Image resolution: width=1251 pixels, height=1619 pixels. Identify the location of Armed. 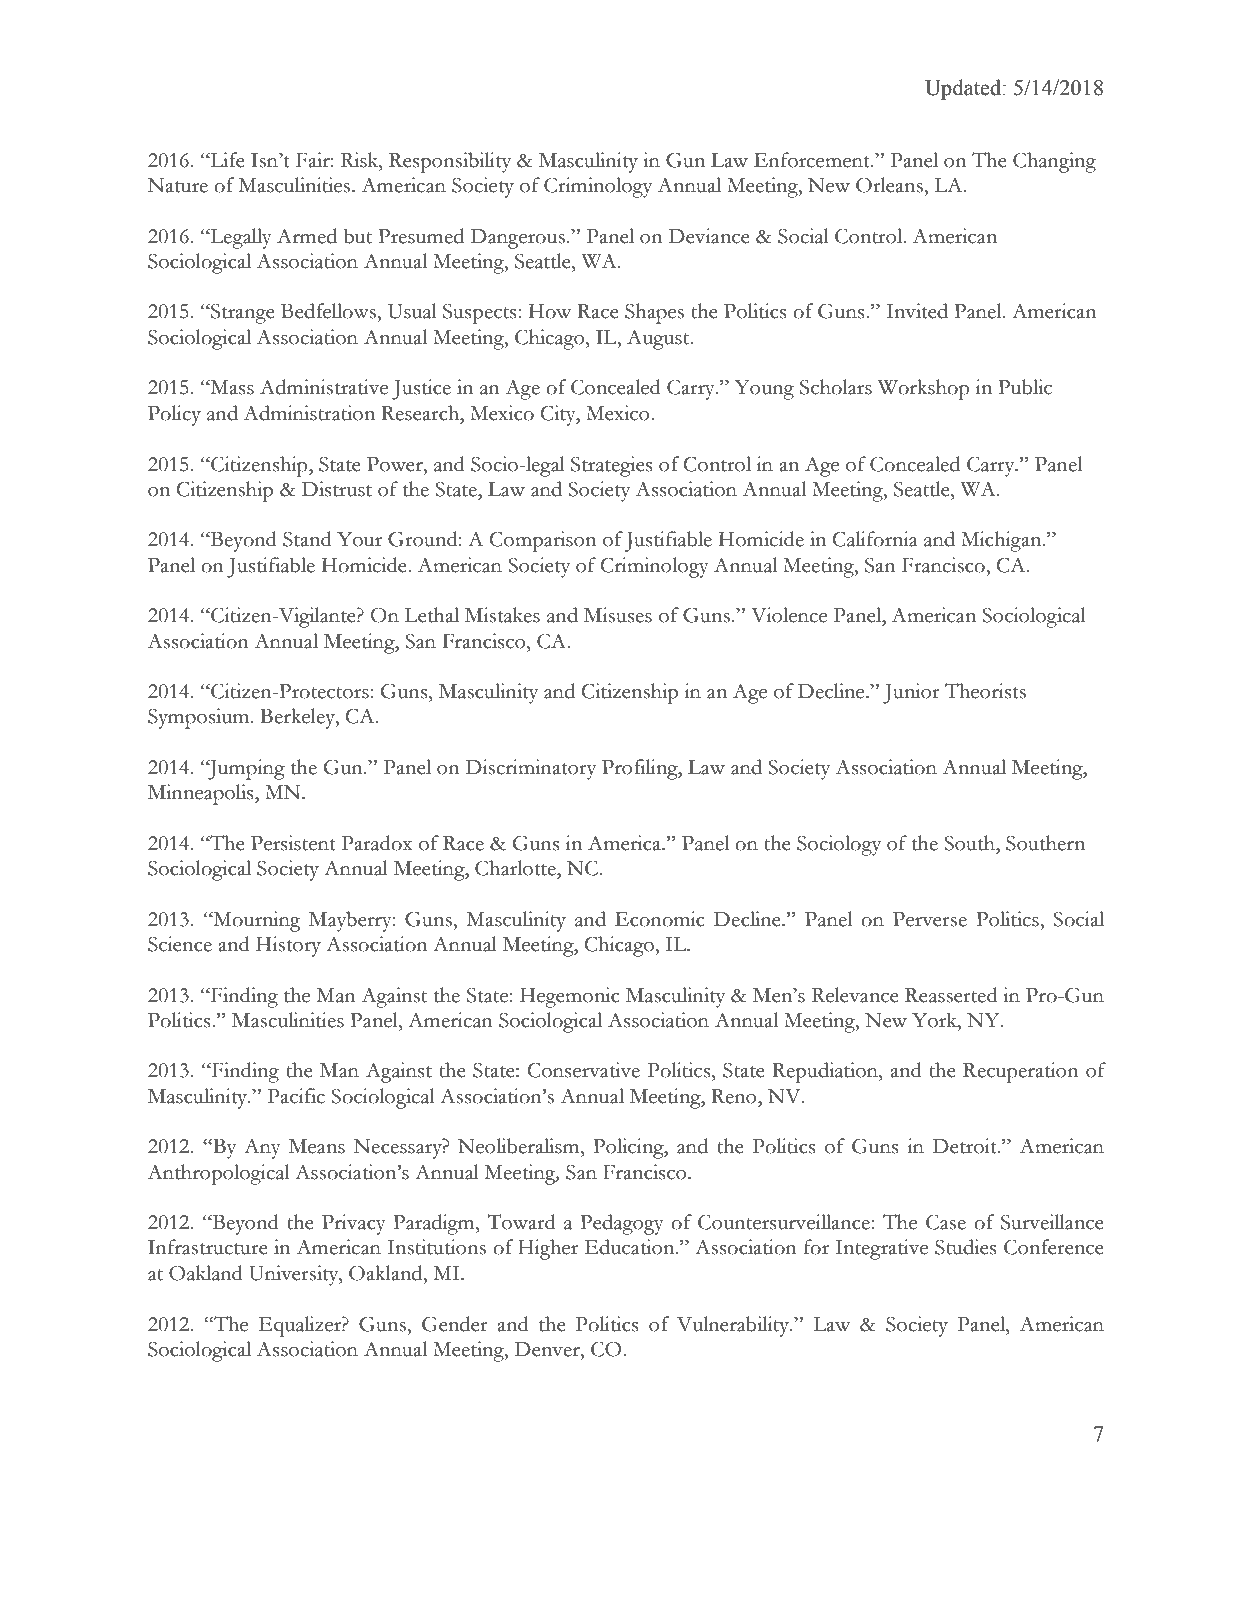
(307, 236).
